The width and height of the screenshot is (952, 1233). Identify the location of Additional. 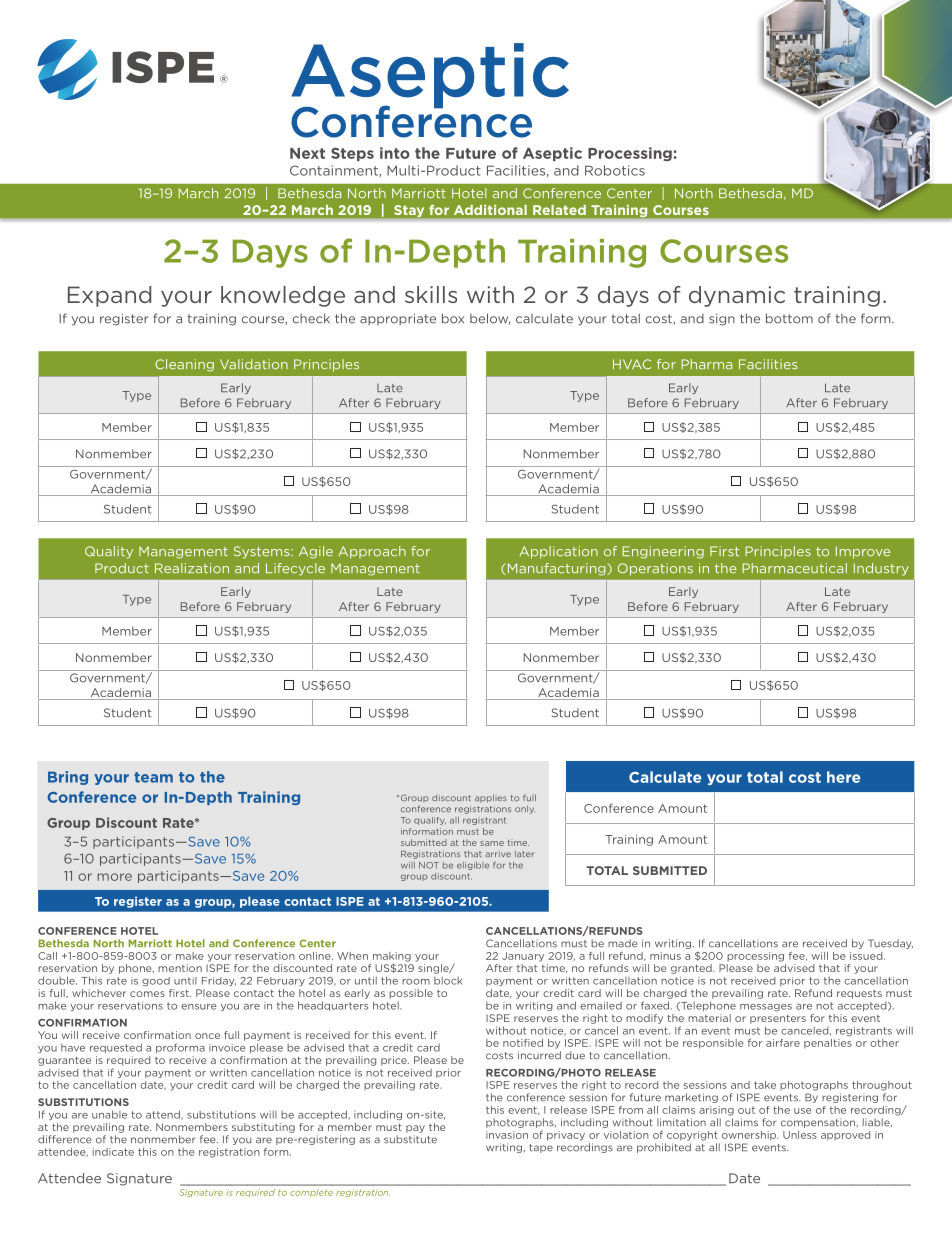
(490, 210).
